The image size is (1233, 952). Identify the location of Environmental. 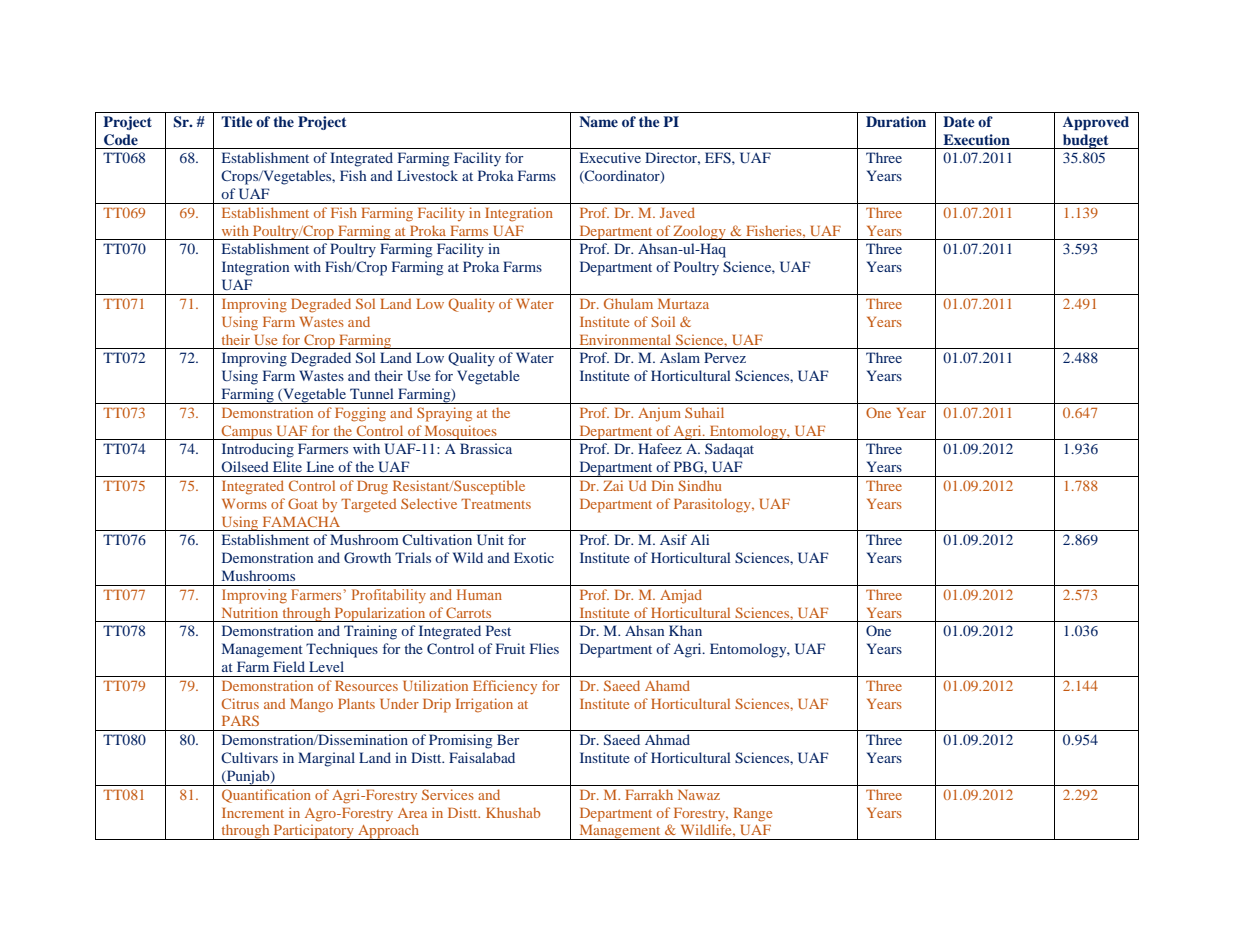
(625, 339).
